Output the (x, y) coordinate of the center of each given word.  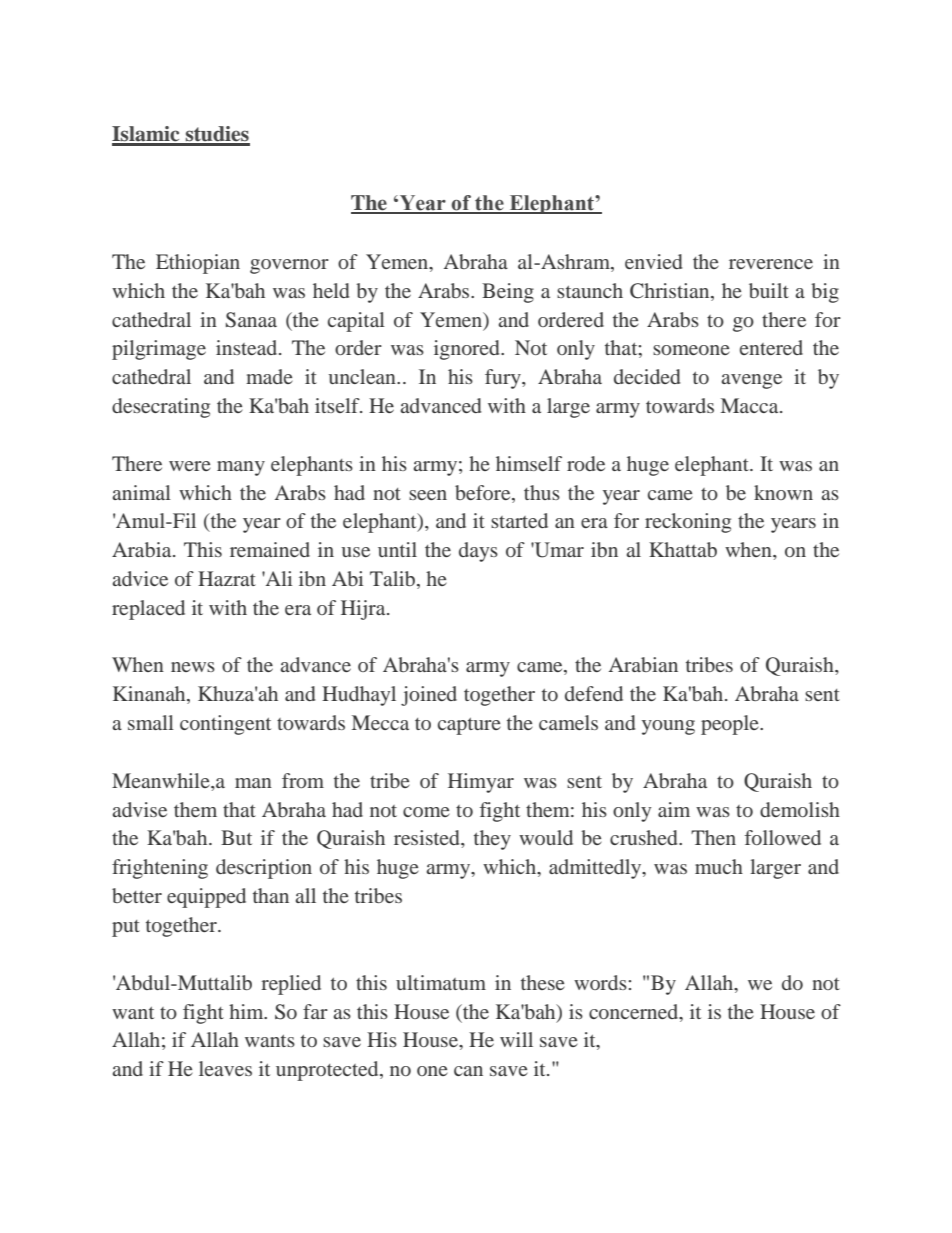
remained (270, 549)
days (478, 552)
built (769, 290)
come (426, 812)
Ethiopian (198, 264)
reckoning (688, 523)
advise (139, 809)
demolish (800, 809)
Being (508, 293)
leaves (225, 1068)
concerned (635, 1011)
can (468, 1071)
